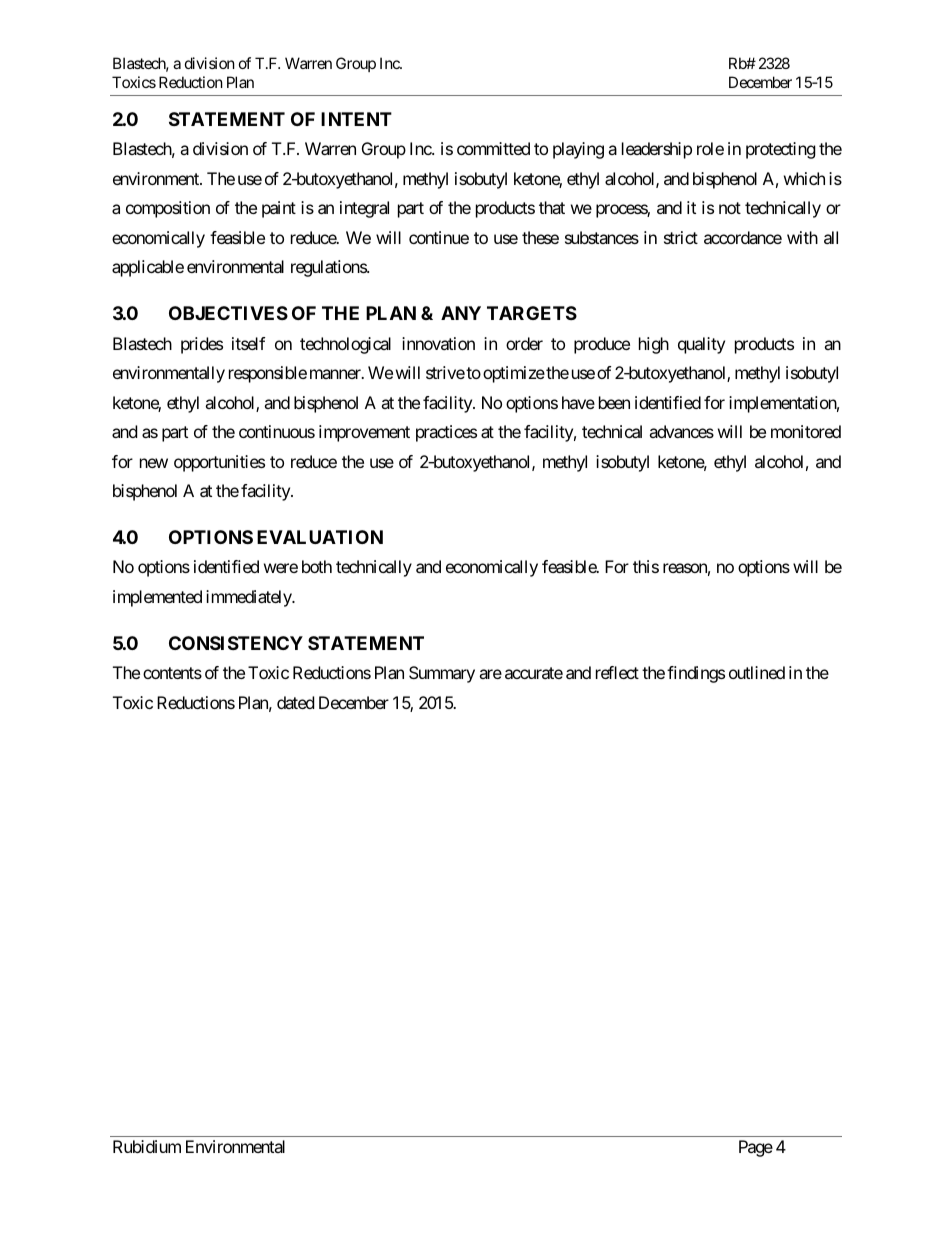 This screenshot has width=952, height=1233. What do you see at coordinates (696, 674) in the screenshot?
I see `findings` at bounding box center [696, 674].
